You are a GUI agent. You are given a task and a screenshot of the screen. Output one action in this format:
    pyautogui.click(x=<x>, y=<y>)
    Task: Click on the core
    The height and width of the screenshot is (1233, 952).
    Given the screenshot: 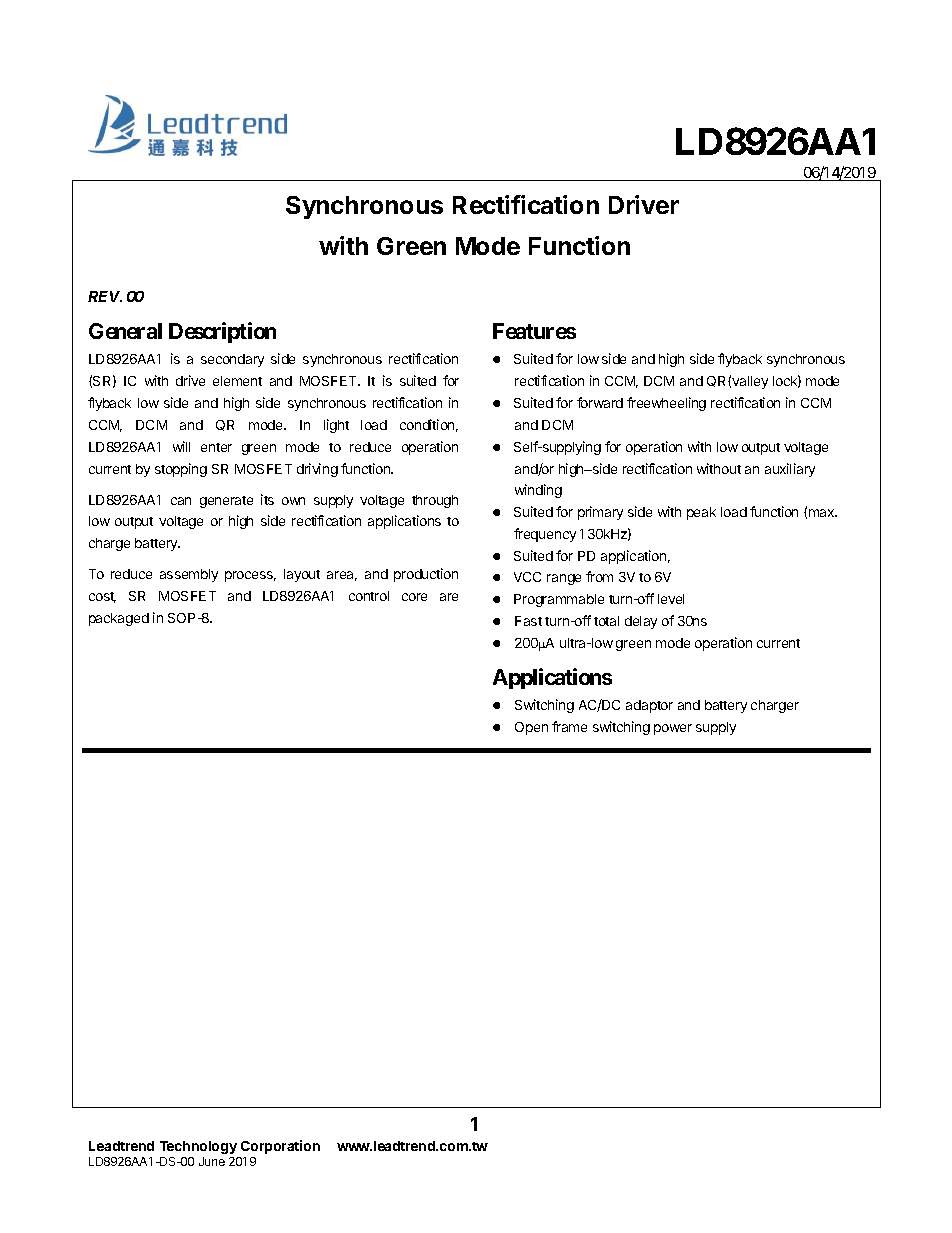 What is the action you would take?
    pyautogui.click(x=414, y=597)
